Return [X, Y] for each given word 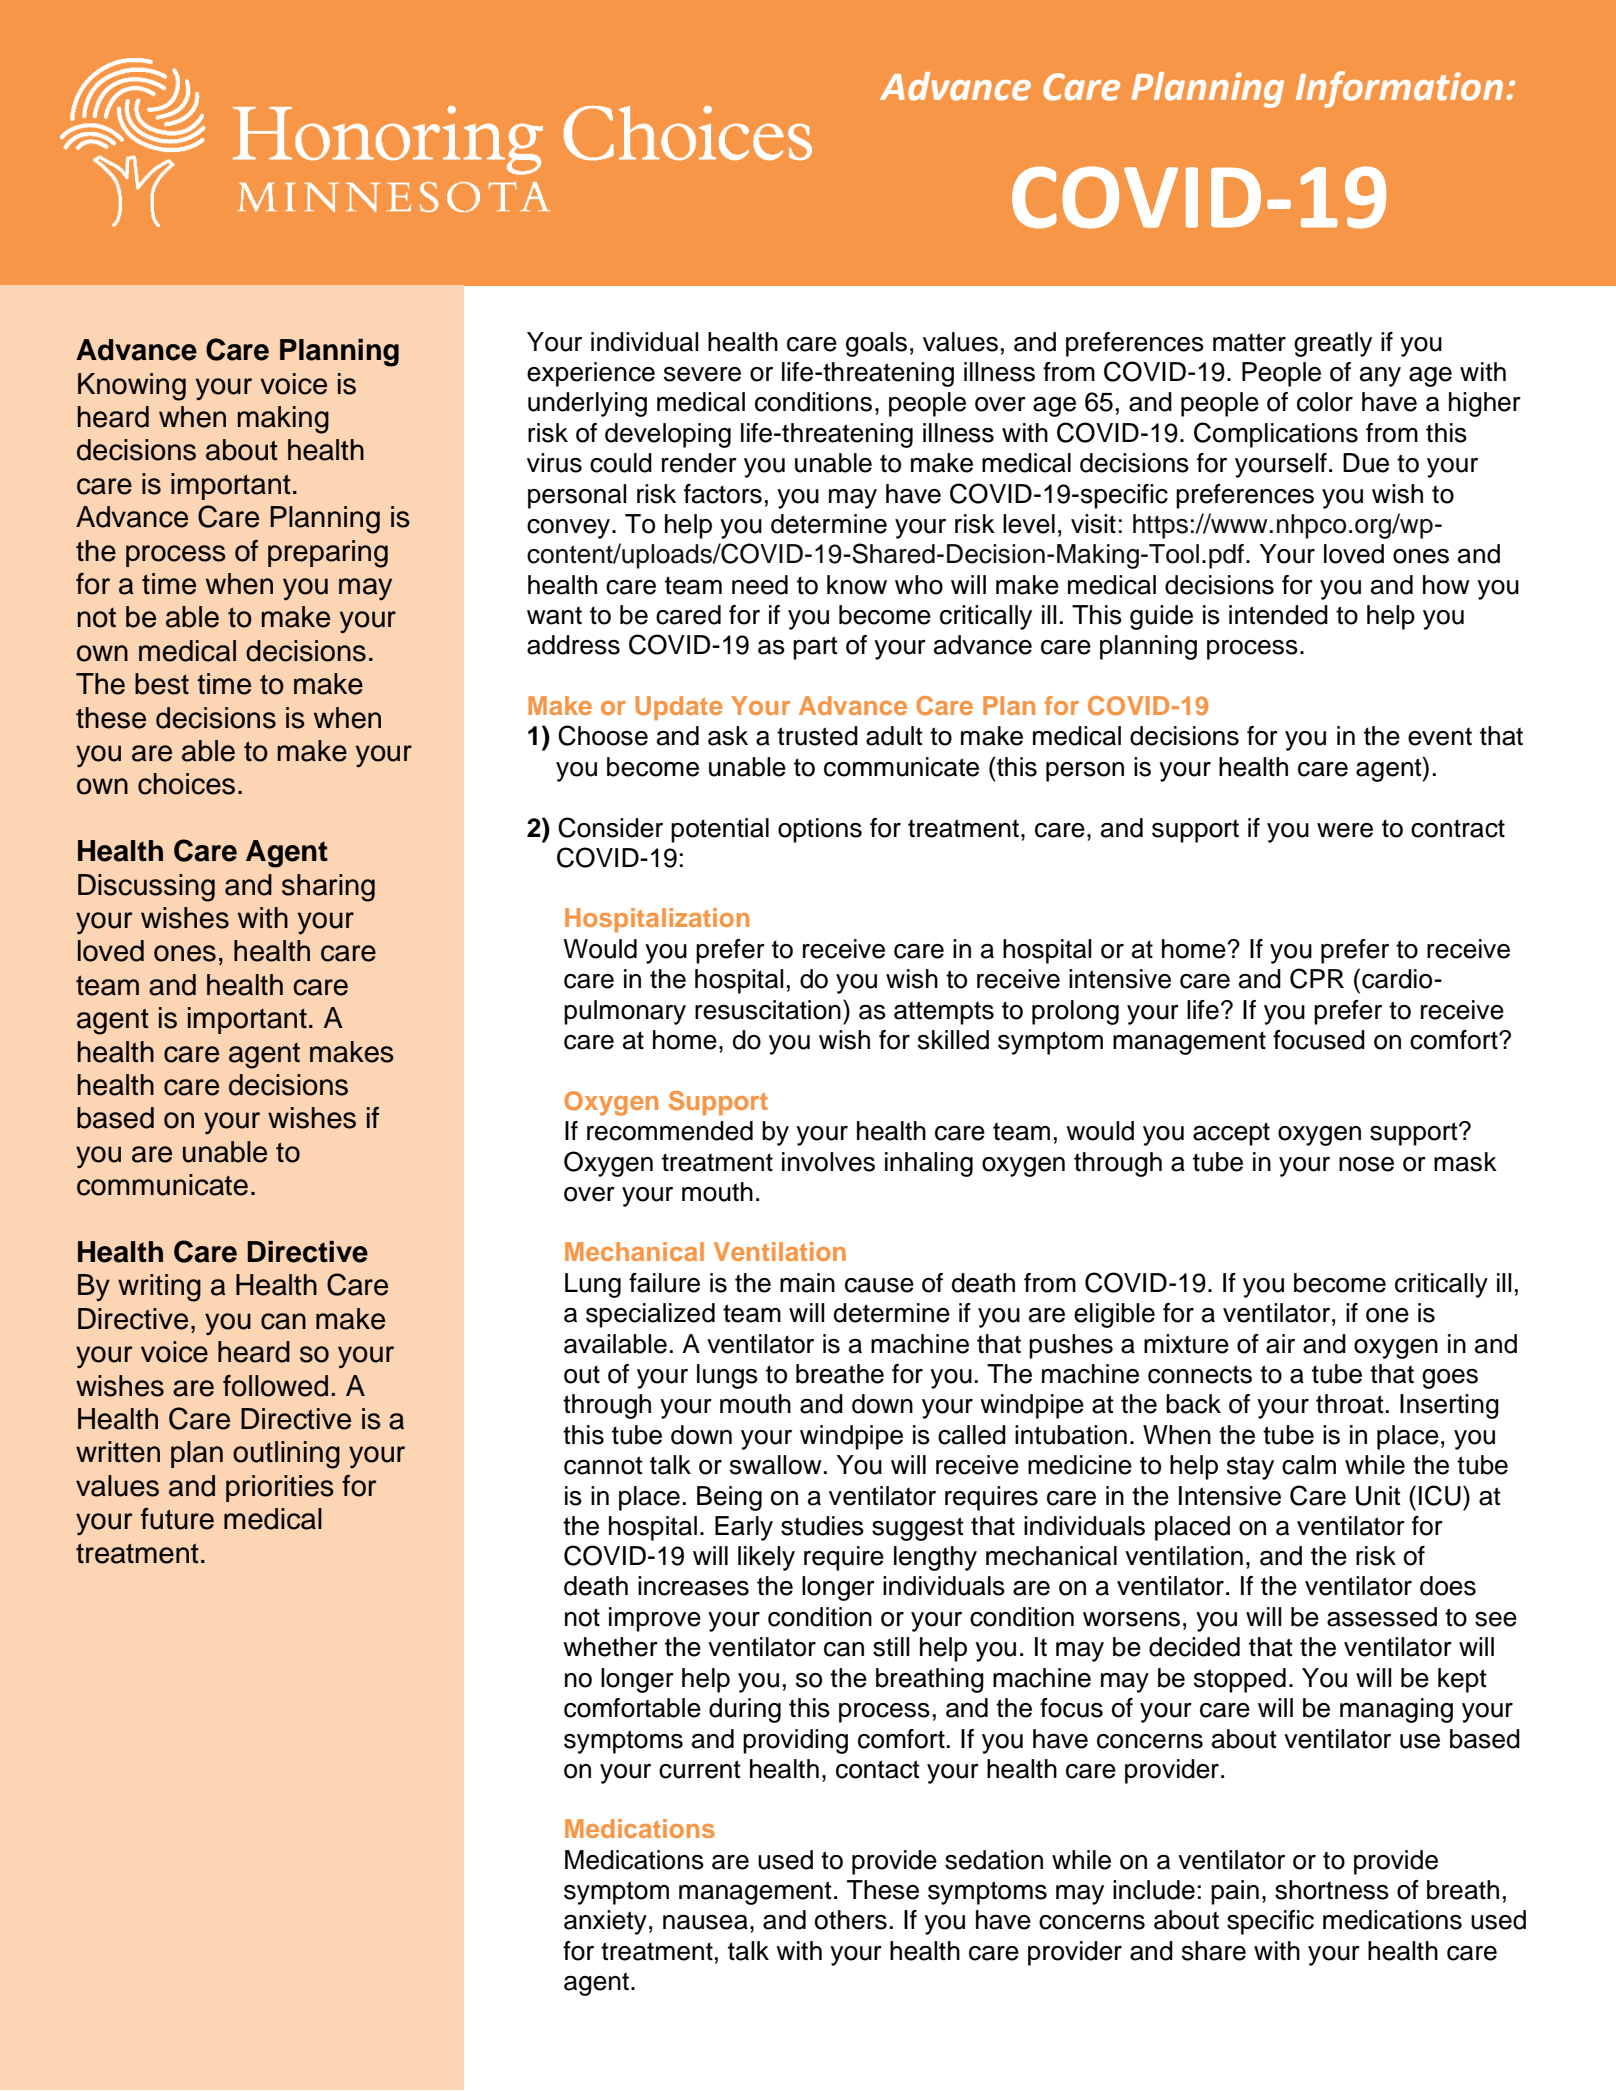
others [851, 1920]
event [1440, 736]
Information [1399, 89]
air [1280, 1344]
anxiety [605, 1922]
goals [876, 344]
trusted [817, 736]
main [807, 1283]
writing [159, 1288]
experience [591, 374]
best [162, 684]
